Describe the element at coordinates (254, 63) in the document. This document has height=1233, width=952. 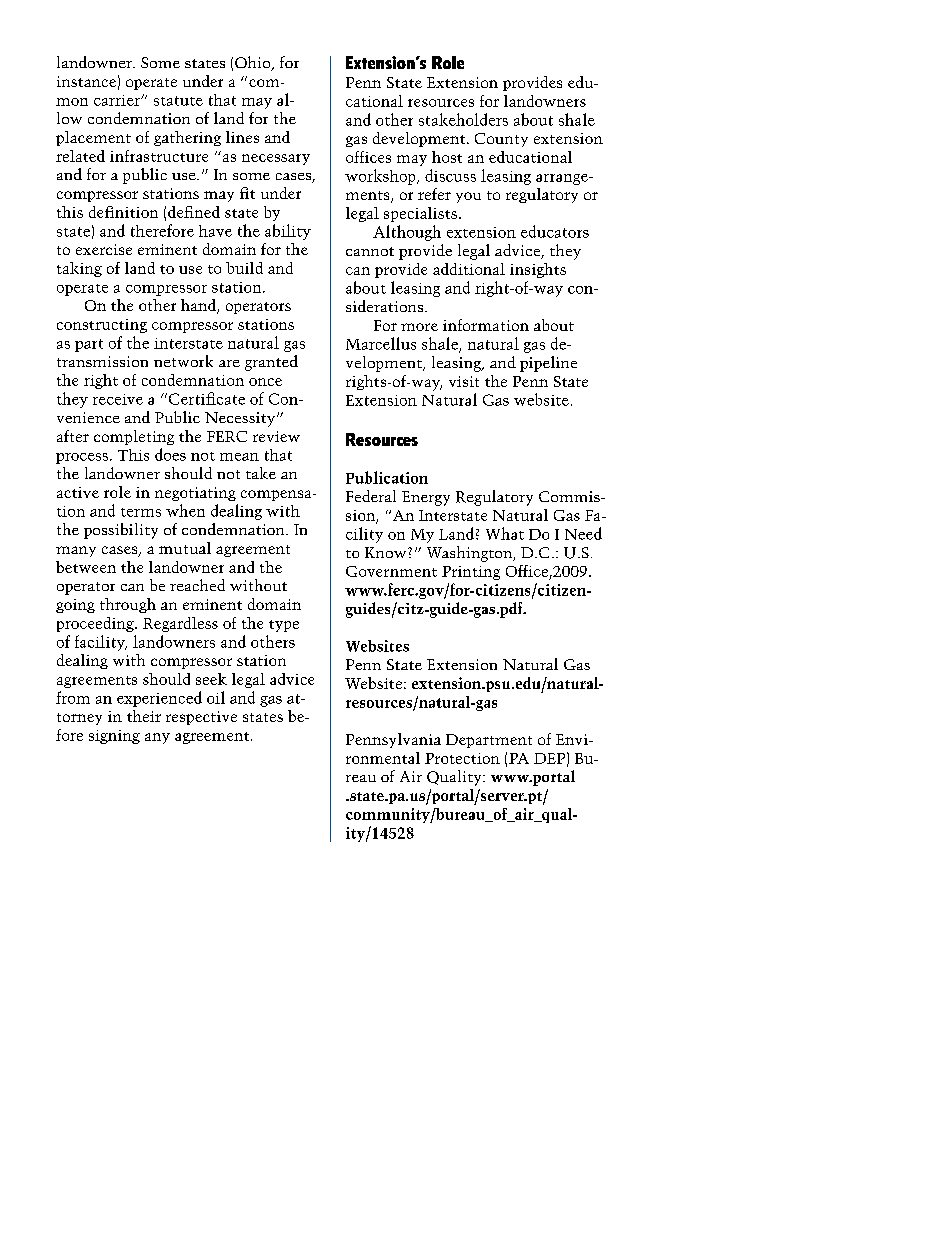
I see `Ohio` at that location.
